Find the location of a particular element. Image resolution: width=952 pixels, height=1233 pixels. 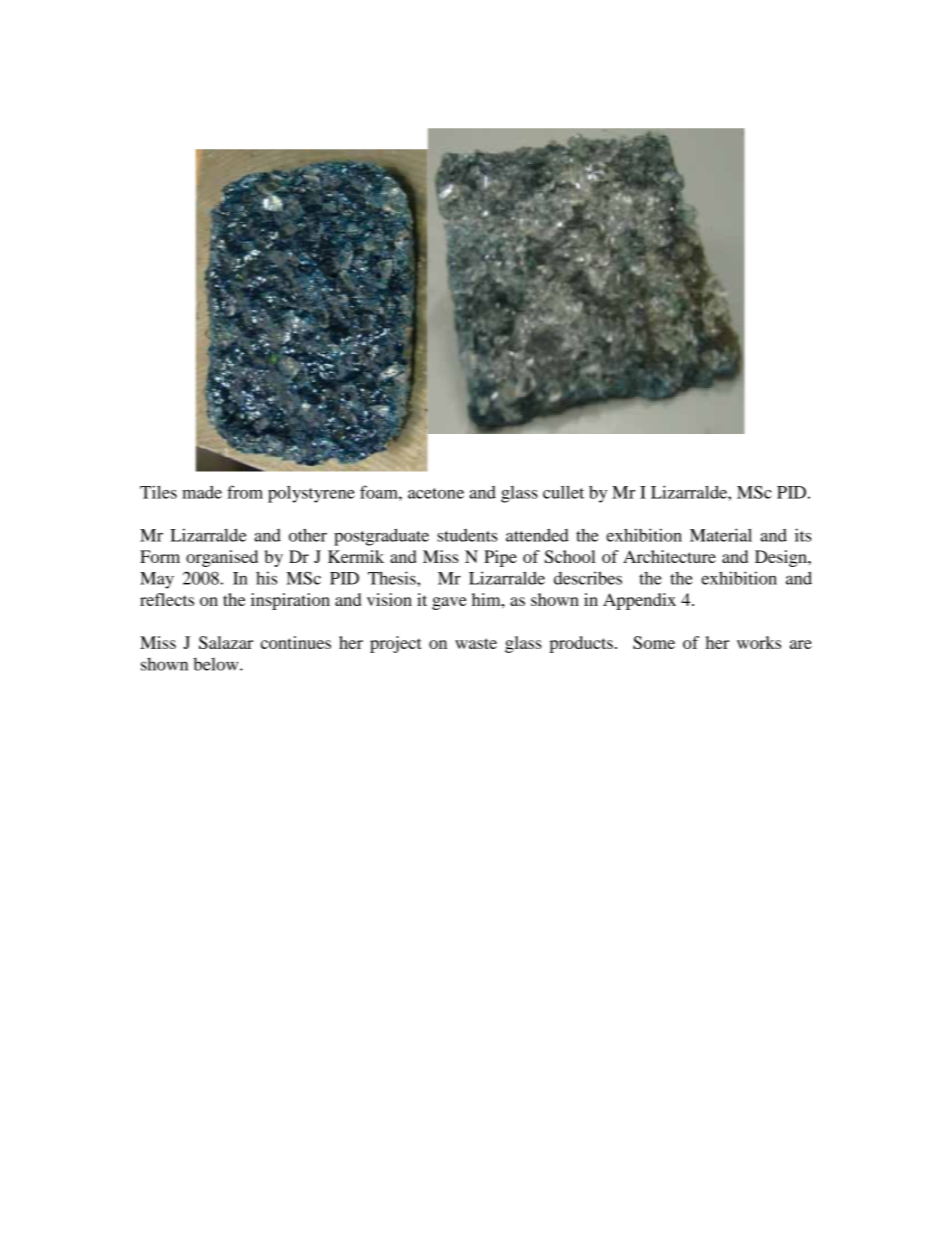

gave is located at coordinates (449, 603).
